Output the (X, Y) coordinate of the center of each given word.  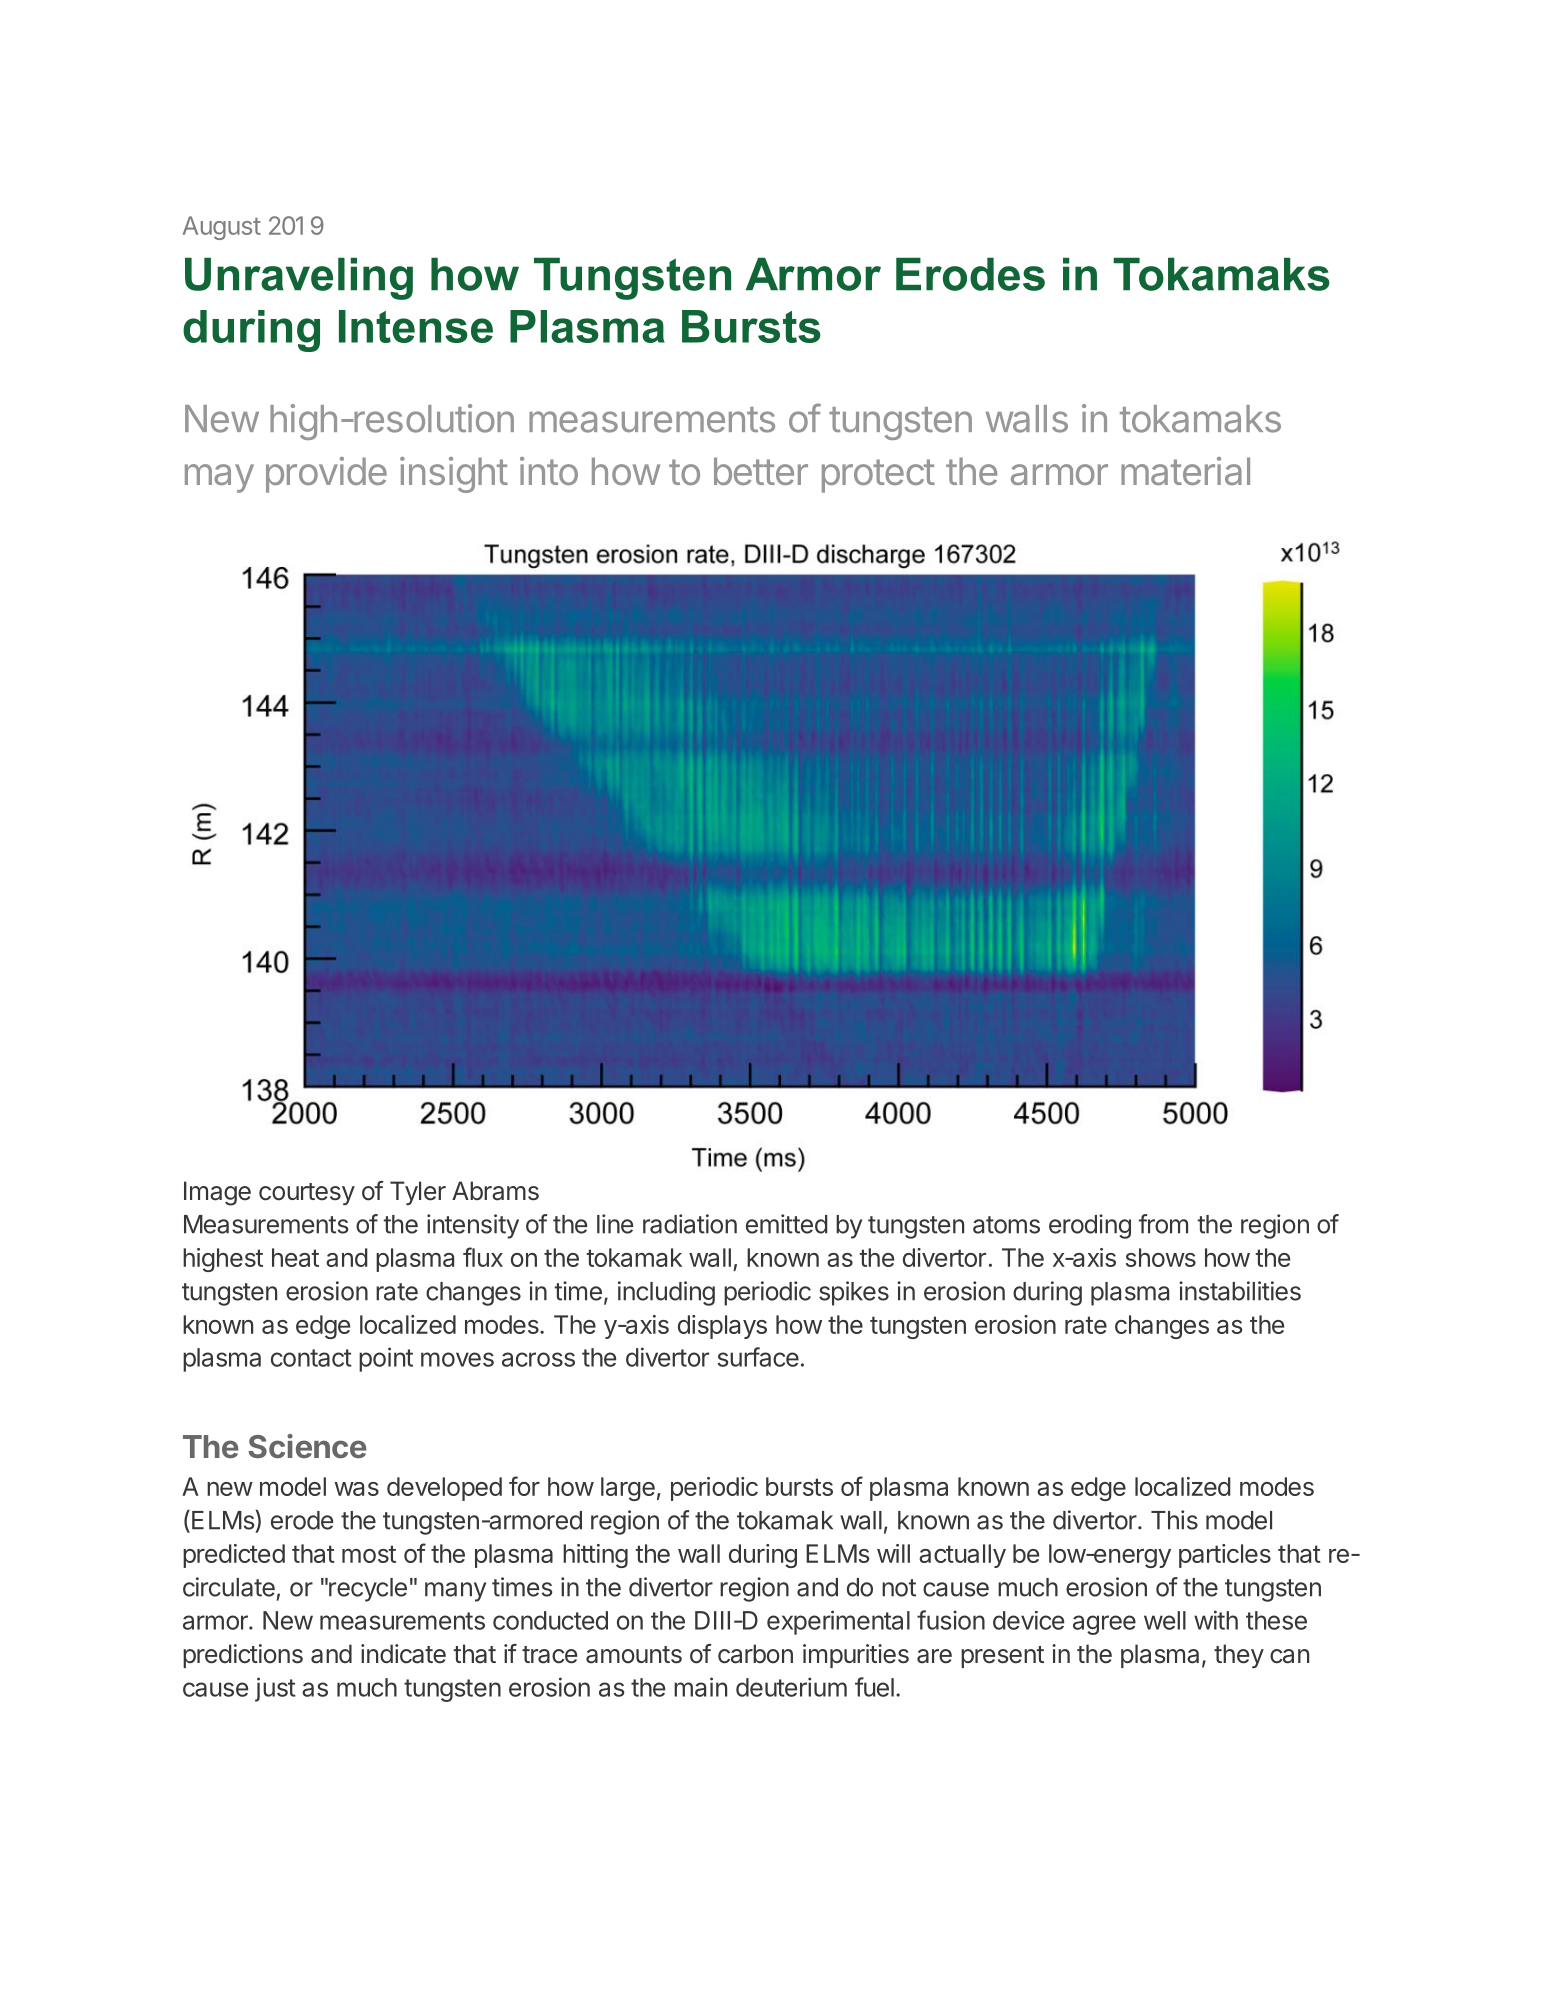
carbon (755, 1654)
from (1163, 1224)
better (761, 471)
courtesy (307, 1194)
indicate (403, 1654)
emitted (787, 1224)
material (1185, 471)
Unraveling (299, 278)
